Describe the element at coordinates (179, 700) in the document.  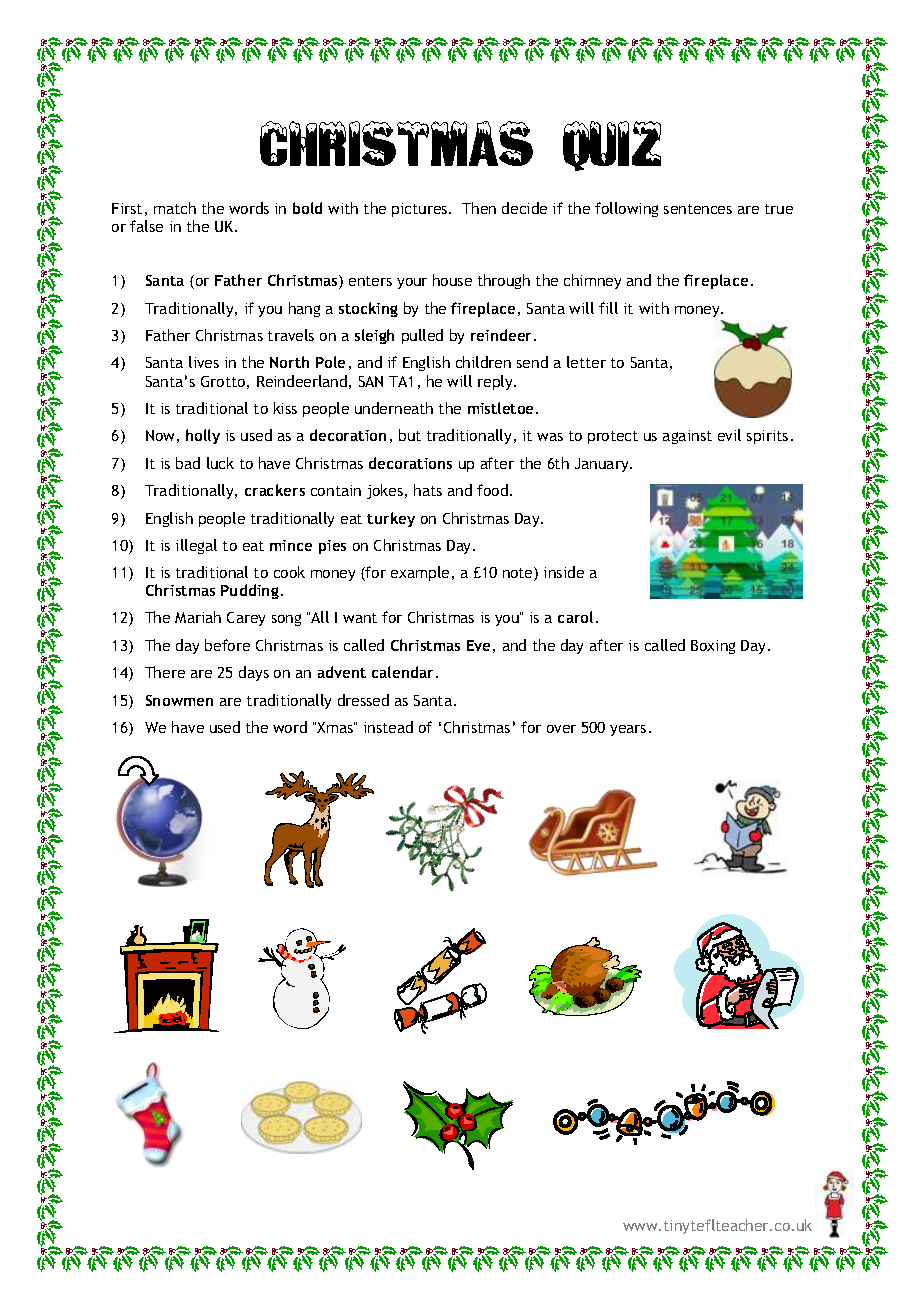
I see `Snowmen` at that location.
